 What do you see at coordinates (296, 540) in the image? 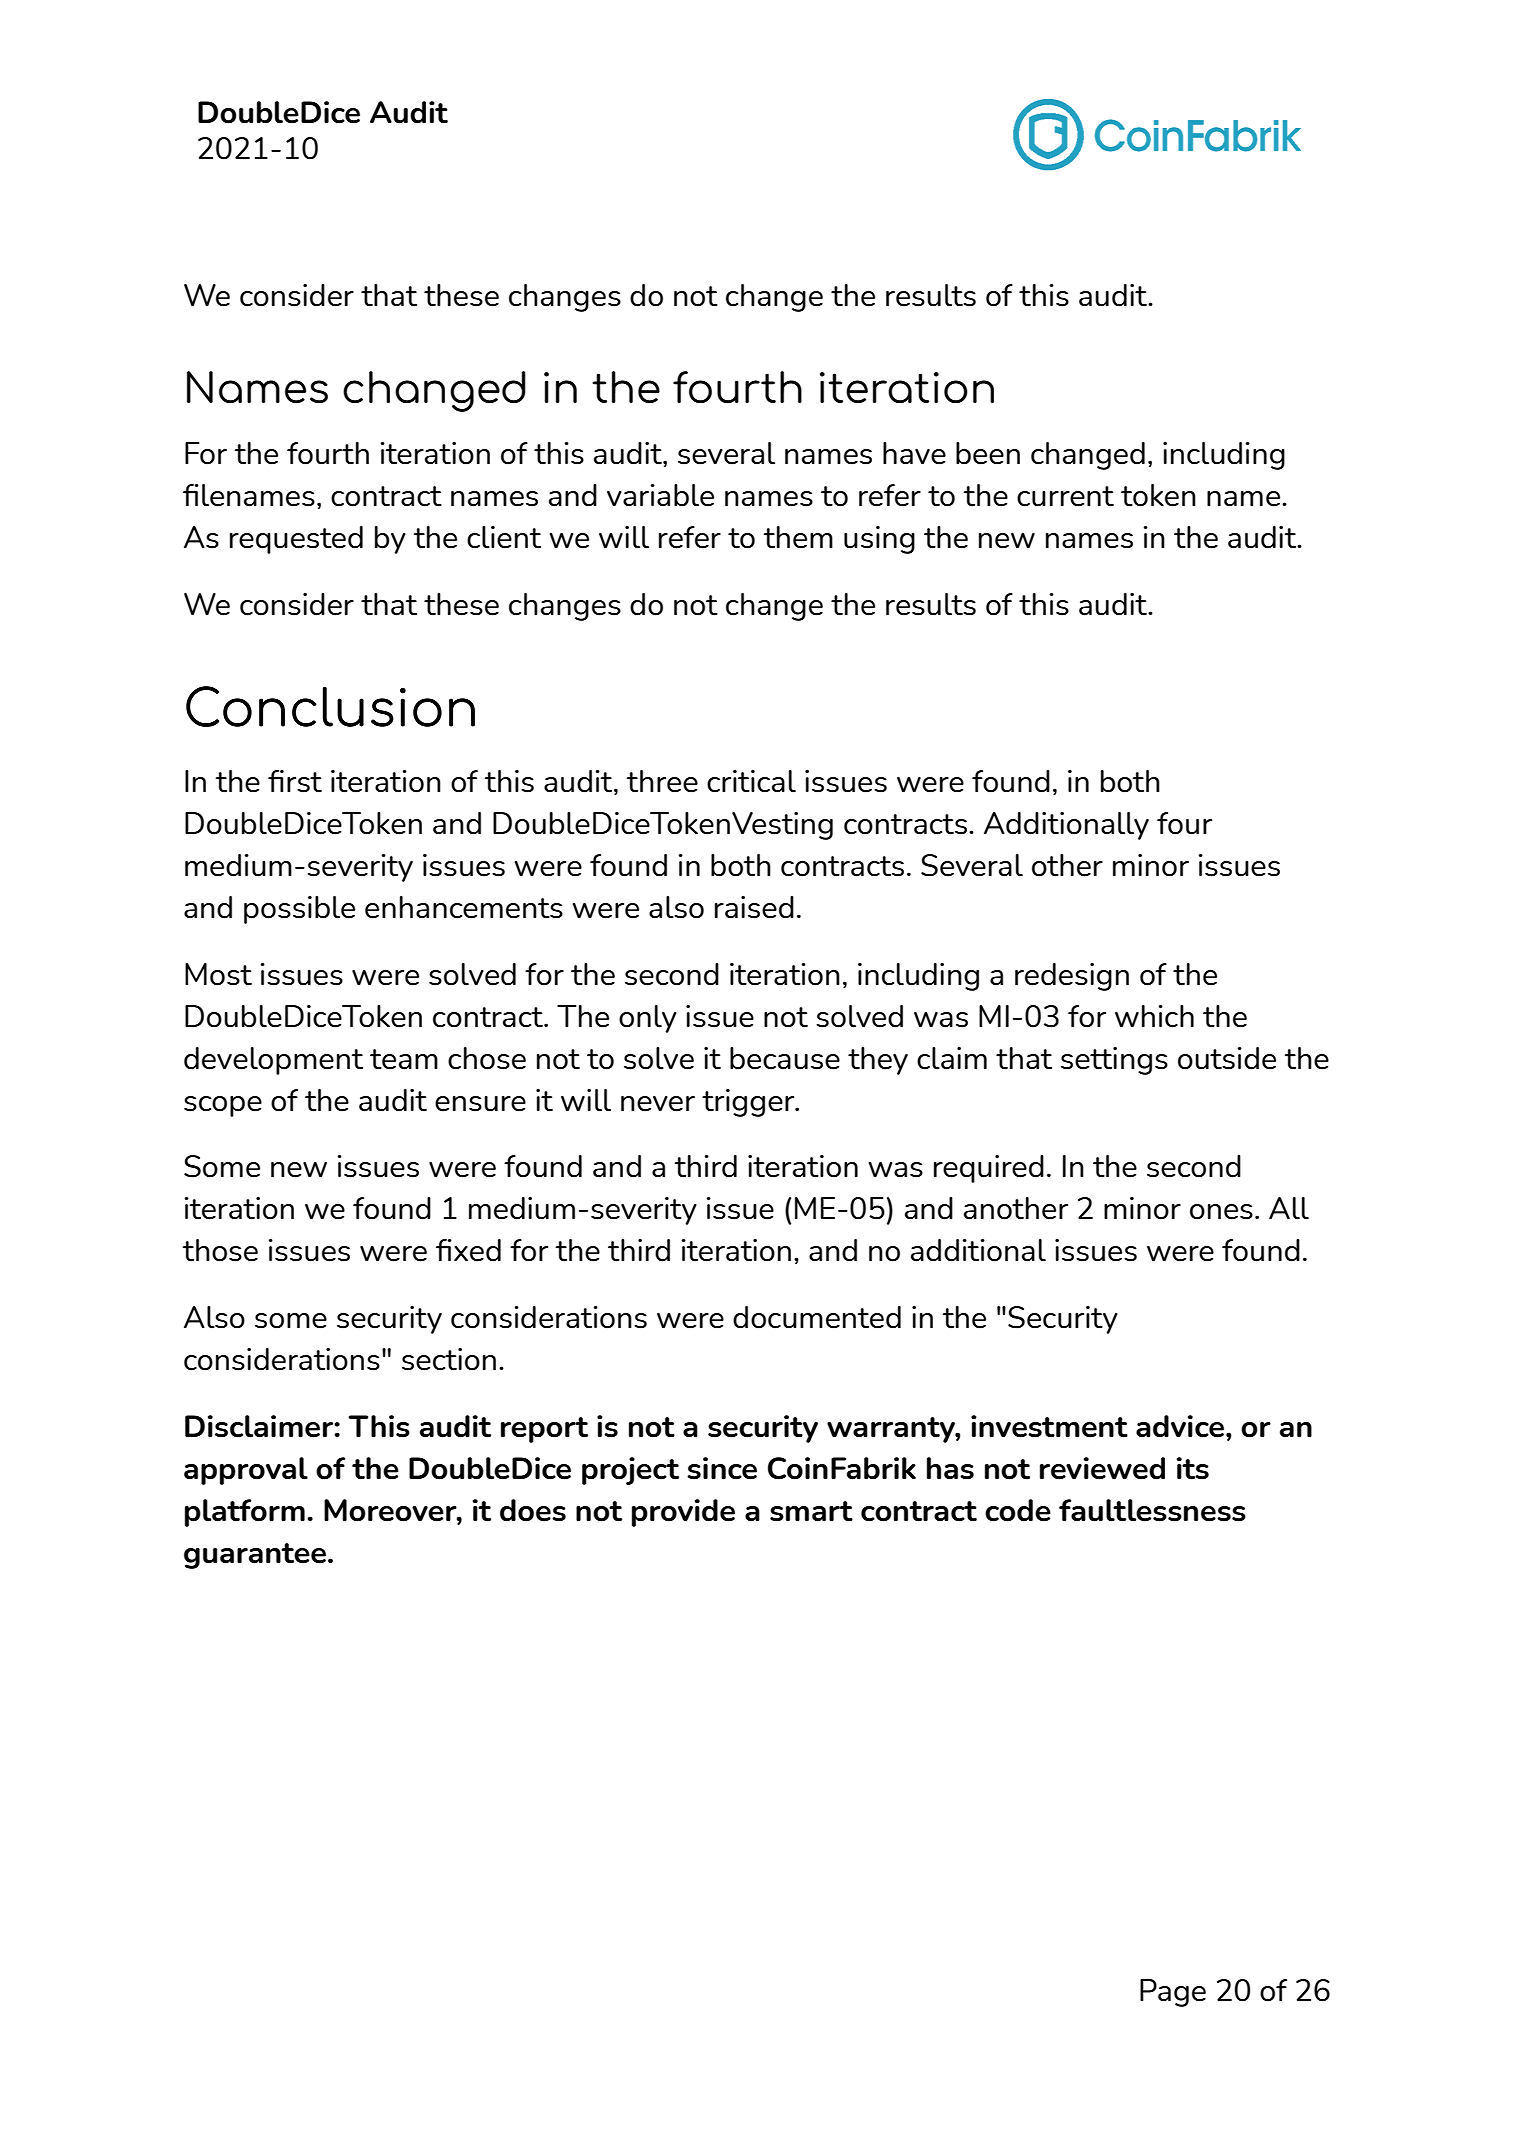
I see `requested` at bounding box center [296, 540].
